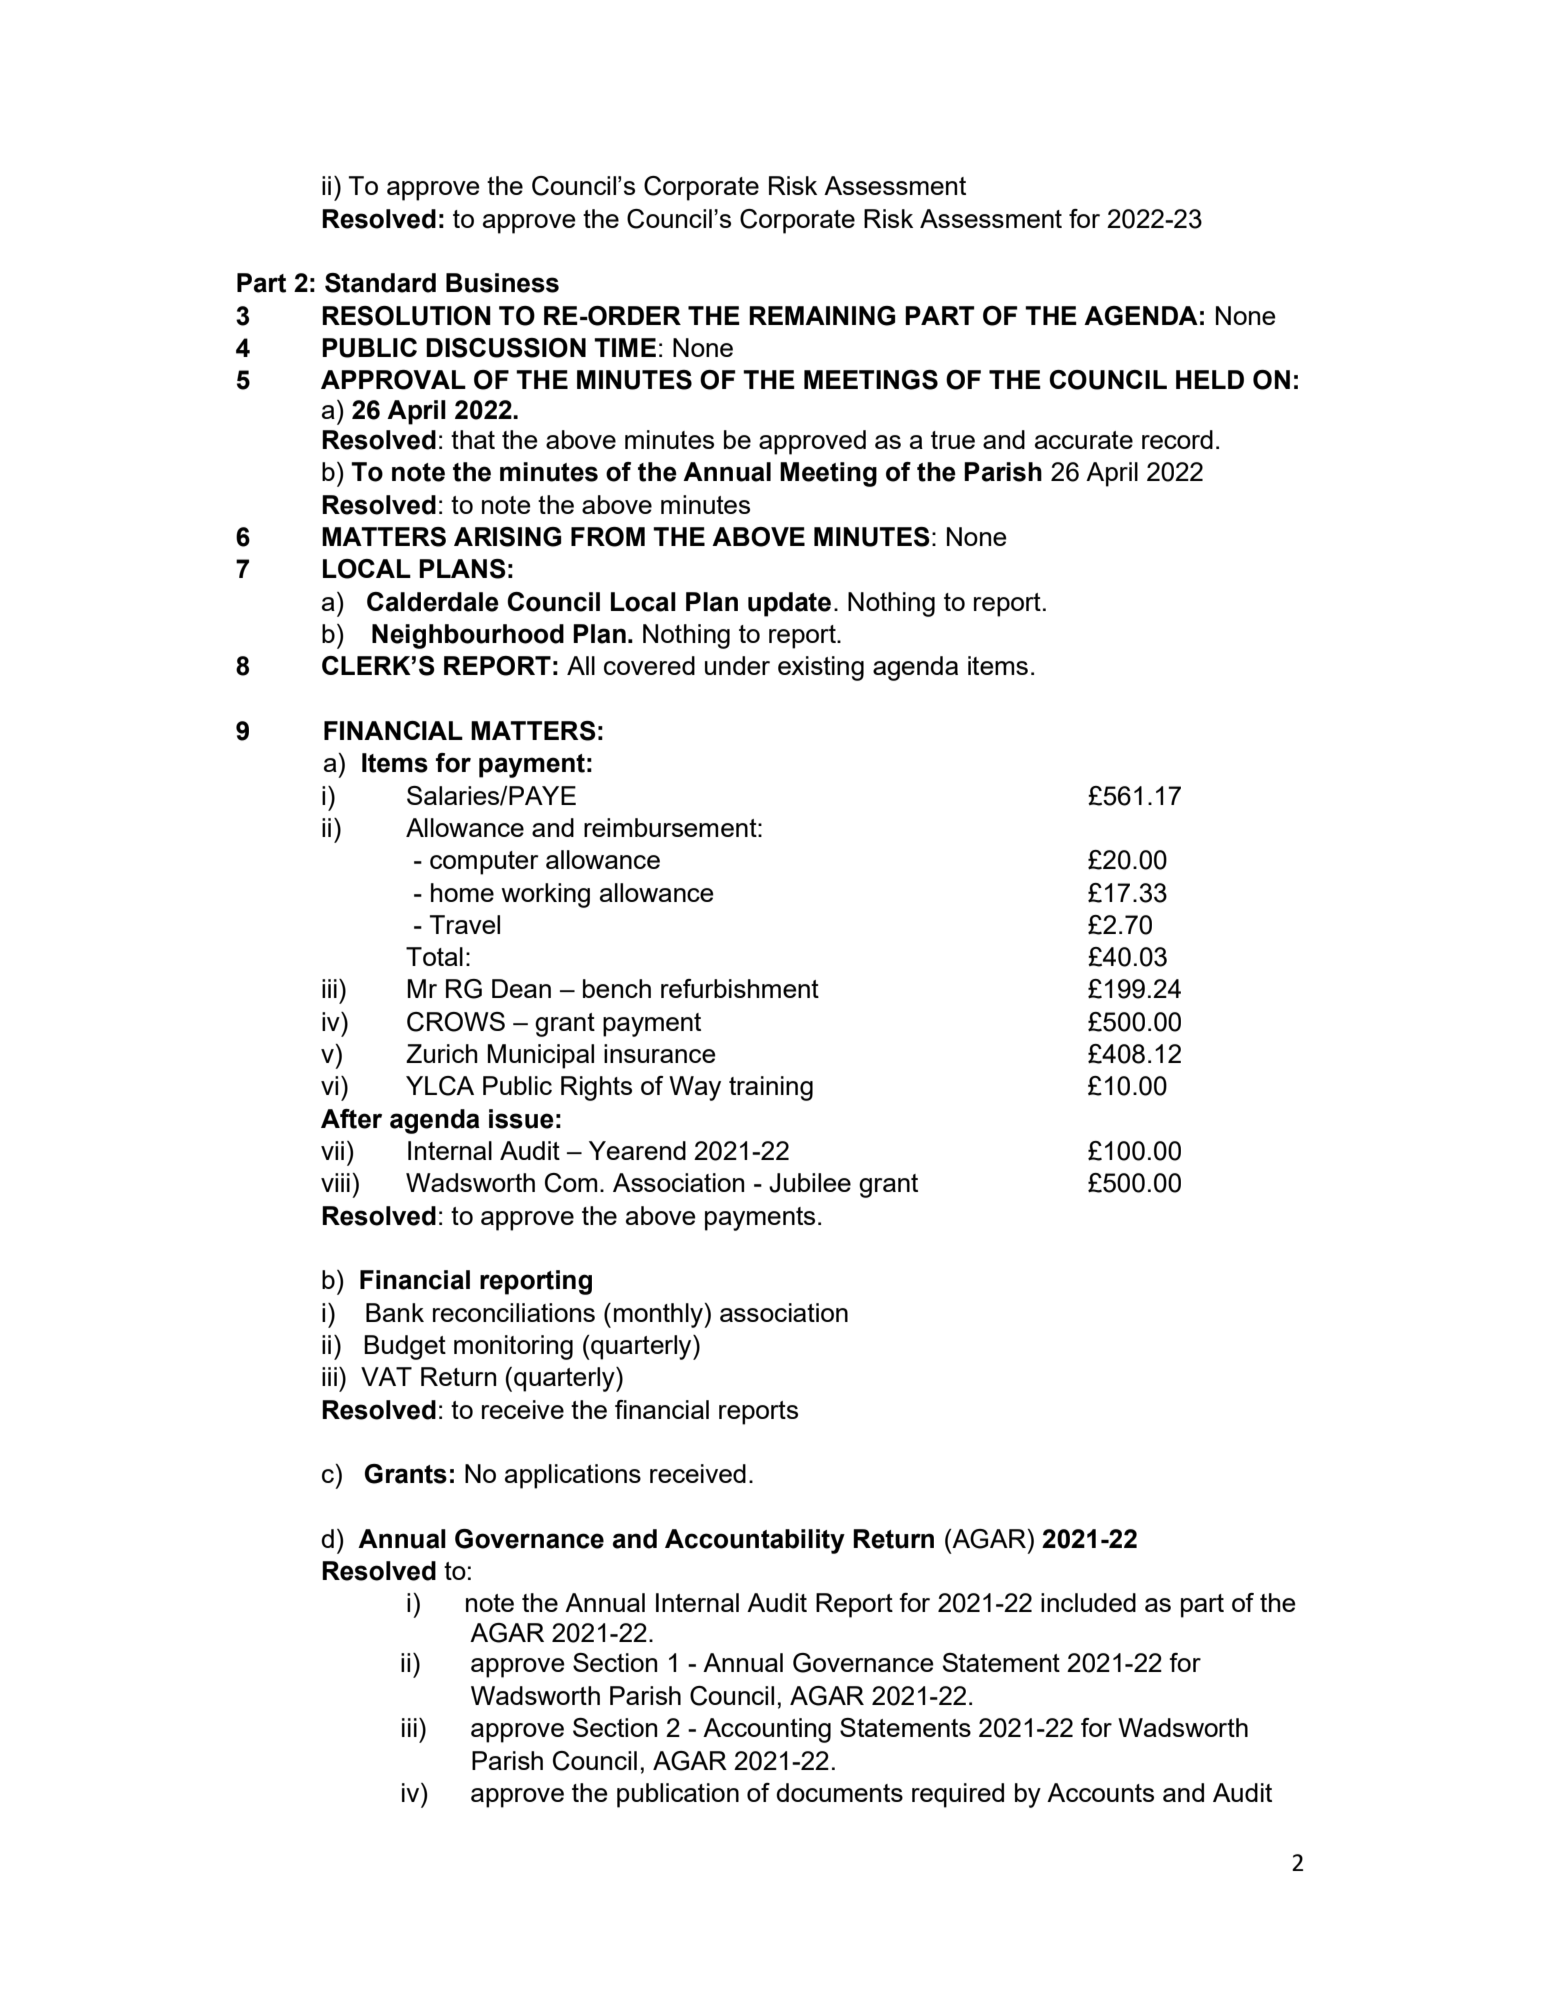 The image size is (1542, 1995). What do you see at coordinates (1210, 379) in the screenshot?
I see `HELD` at bounding box center [1210, 379].
